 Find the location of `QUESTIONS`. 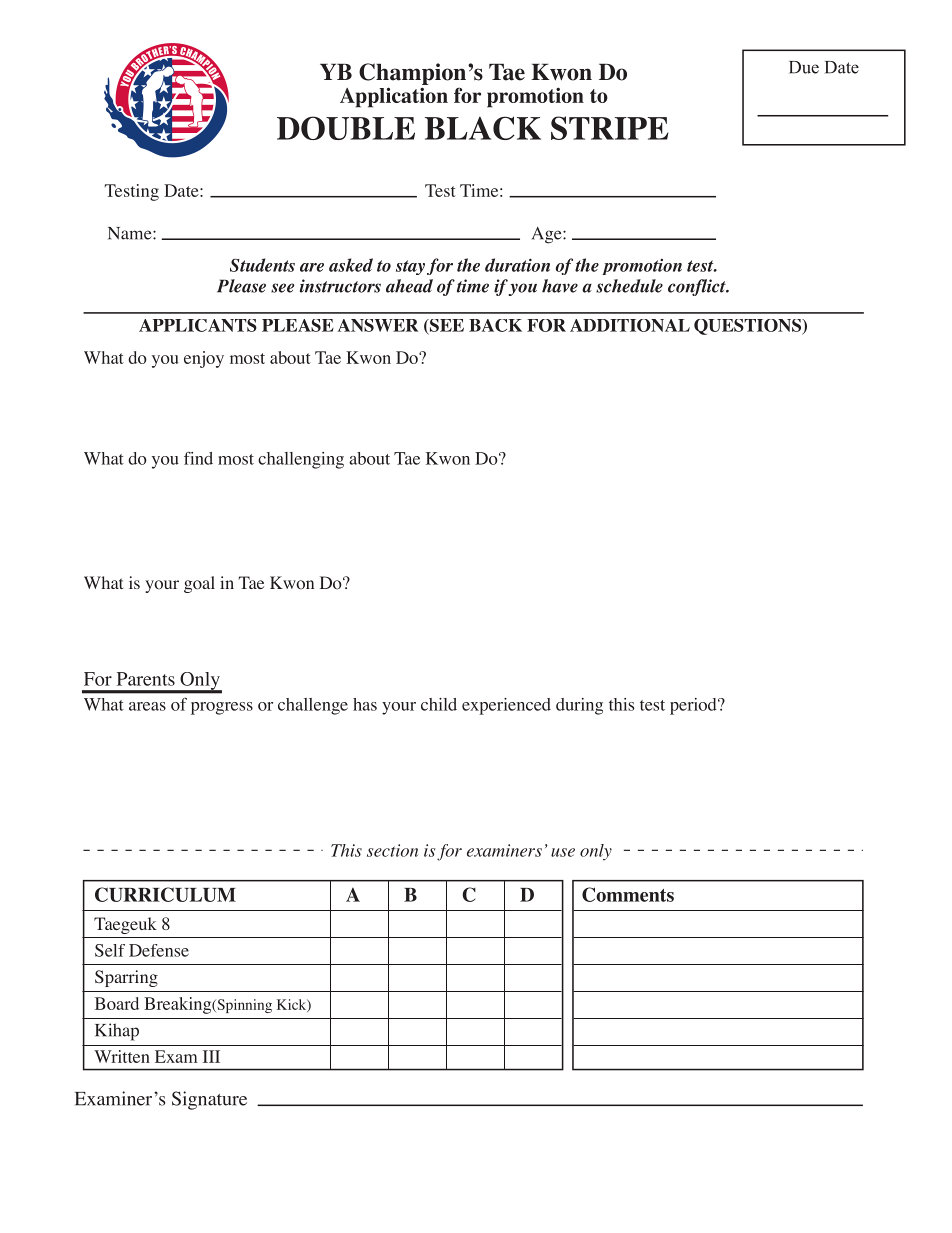

QUESTIONS is located at coordinates (749, 327).
